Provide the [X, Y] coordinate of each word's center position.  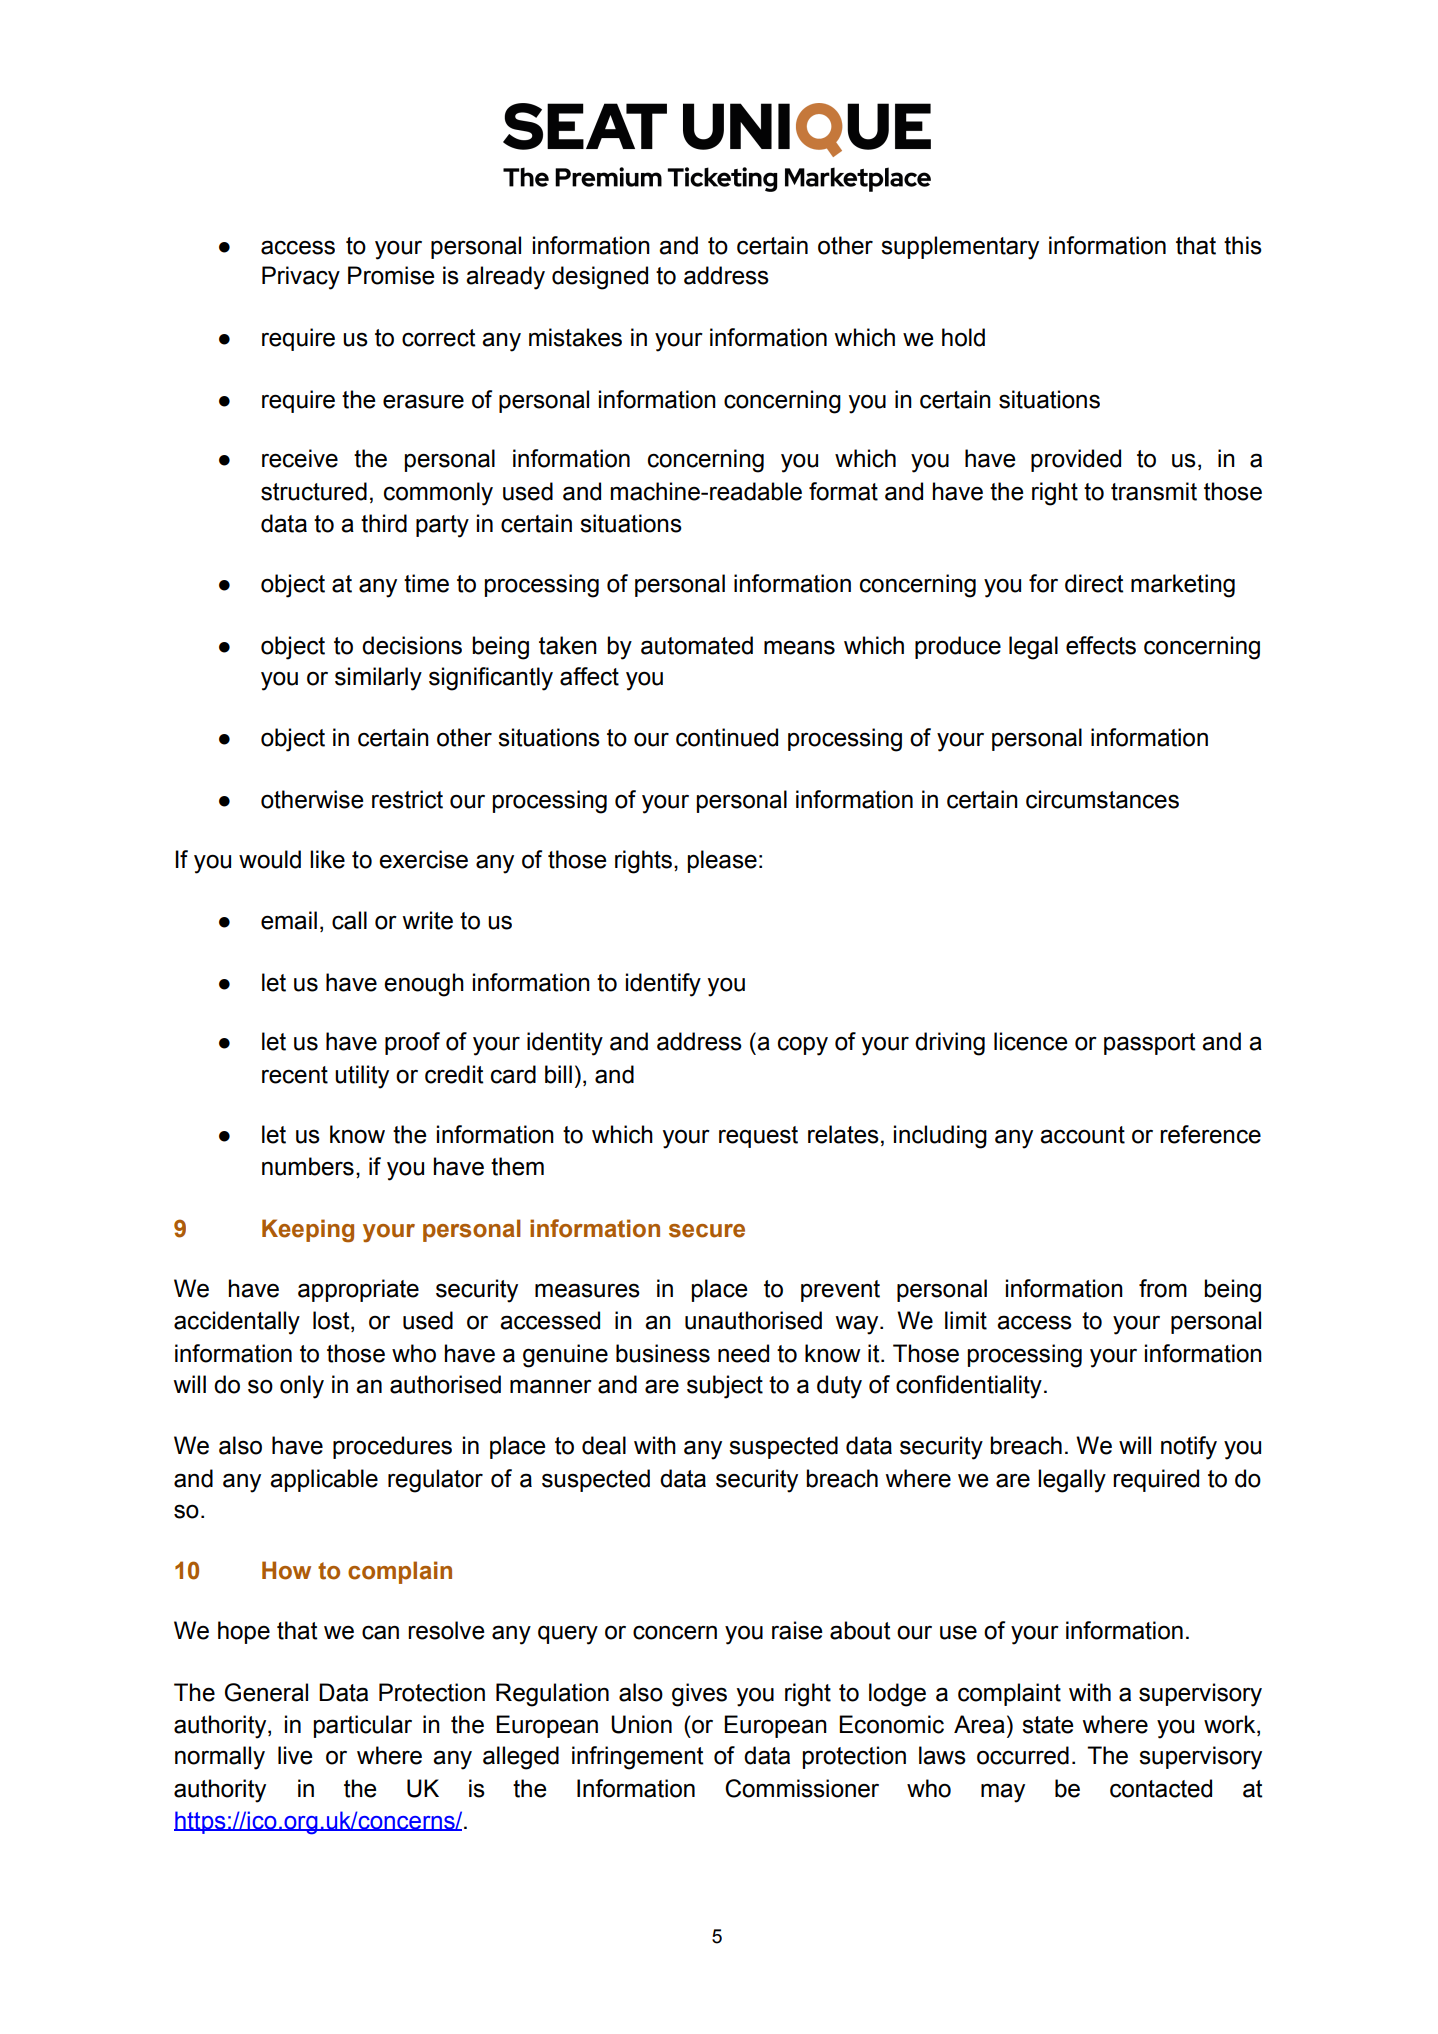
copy [803, 1046]
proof [412, 1043]
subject [725, 1387]
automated [697, 645]
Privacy [301, 278]
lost [332, 1321]
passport [1150, 1044]
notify [1189, 1448]
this [1243, 245]
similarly [378, 679]
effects [1101, 645]
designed [600, 278]
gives [699, 1695]
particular [363, 1726]
